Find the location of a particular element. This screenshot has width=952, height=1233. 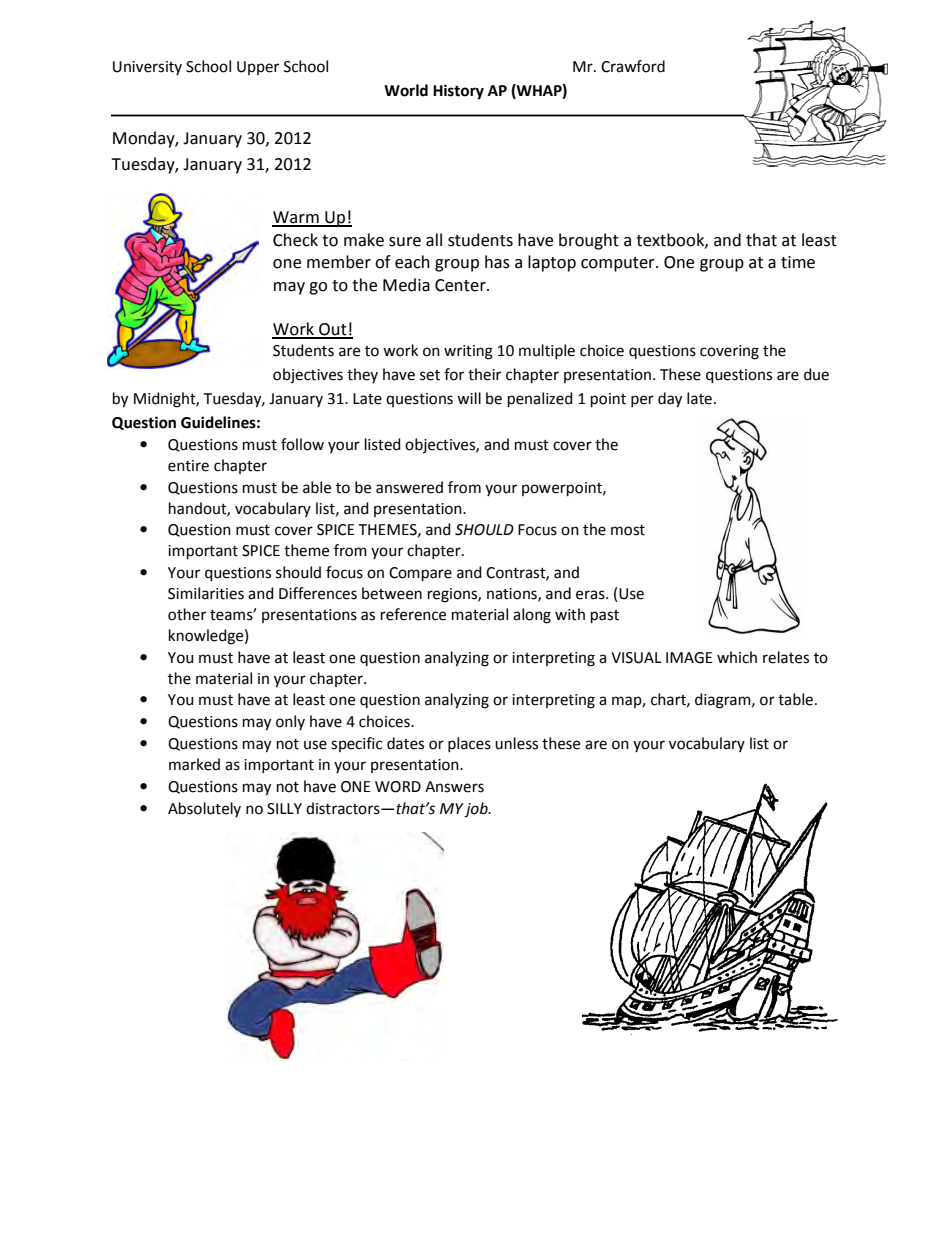

writing is located at coordinates (468, 352).
